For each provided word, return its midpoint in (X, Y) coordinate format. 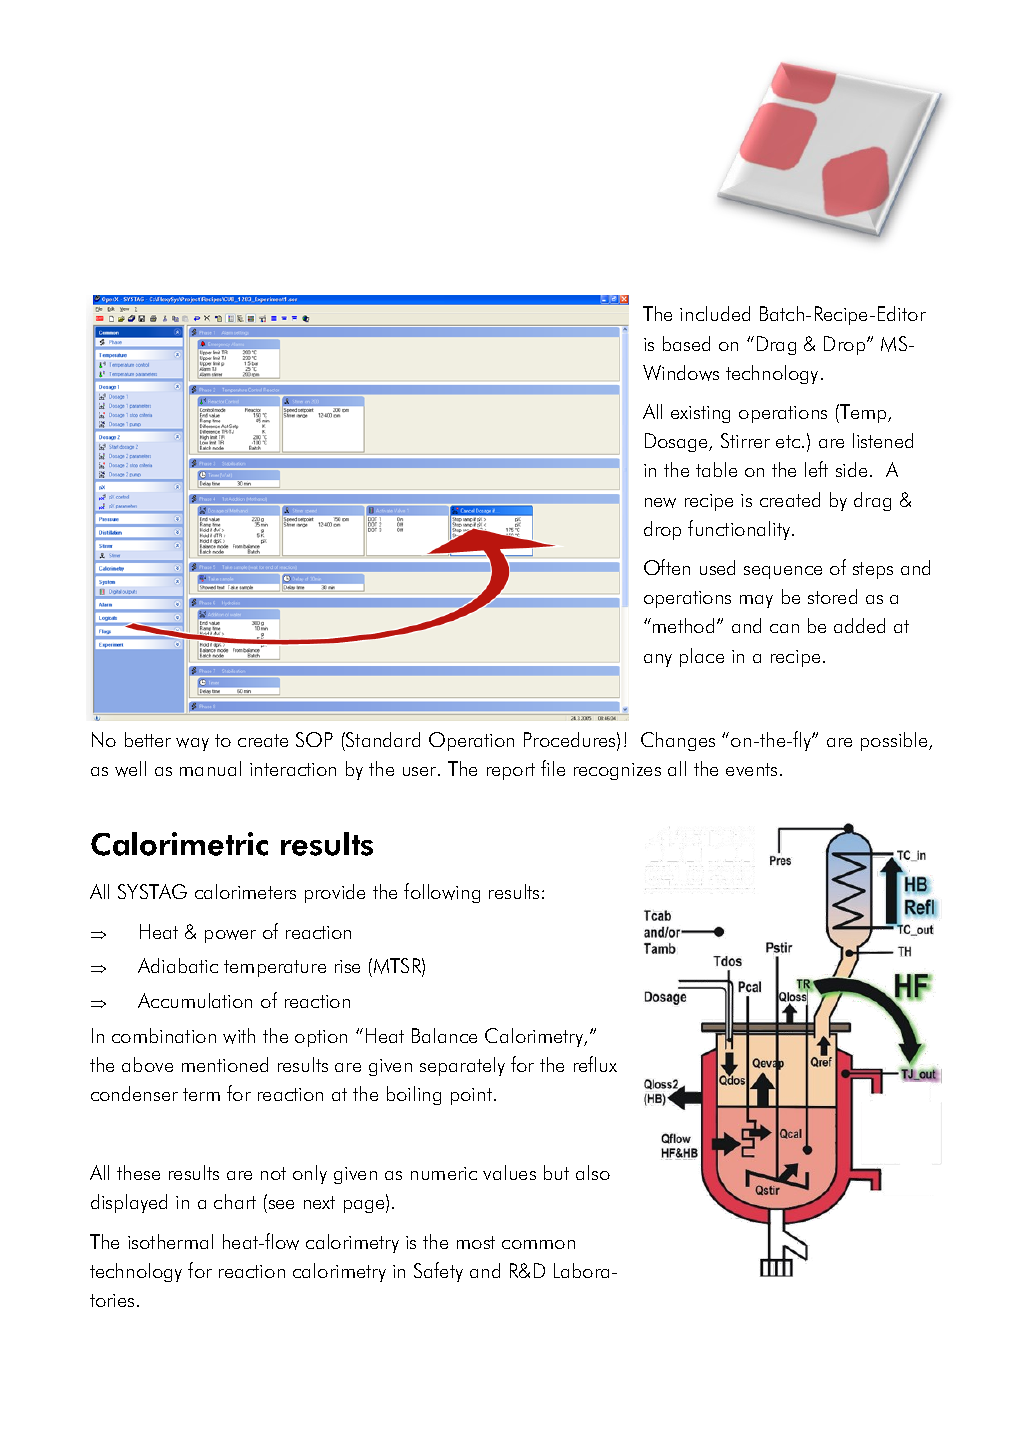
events (751, 769)
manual (210, 768)
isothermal (170, 1241)
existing (700, 414)
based (686, 343)
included (715, 313)
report (511, 771)
